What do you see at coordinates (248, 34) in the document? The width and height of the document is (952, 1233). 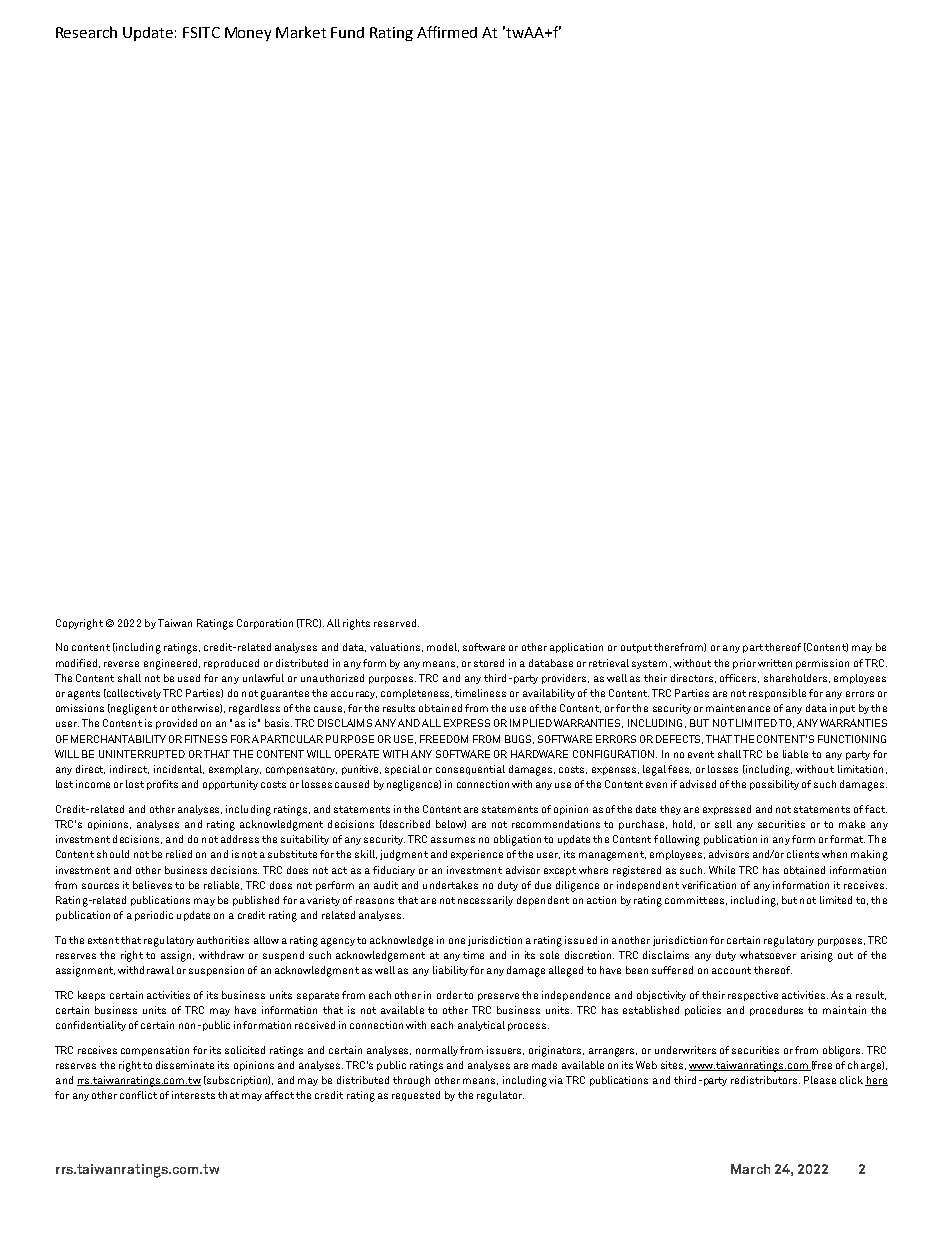 I see `Money` at bounding box center [248, 34].
